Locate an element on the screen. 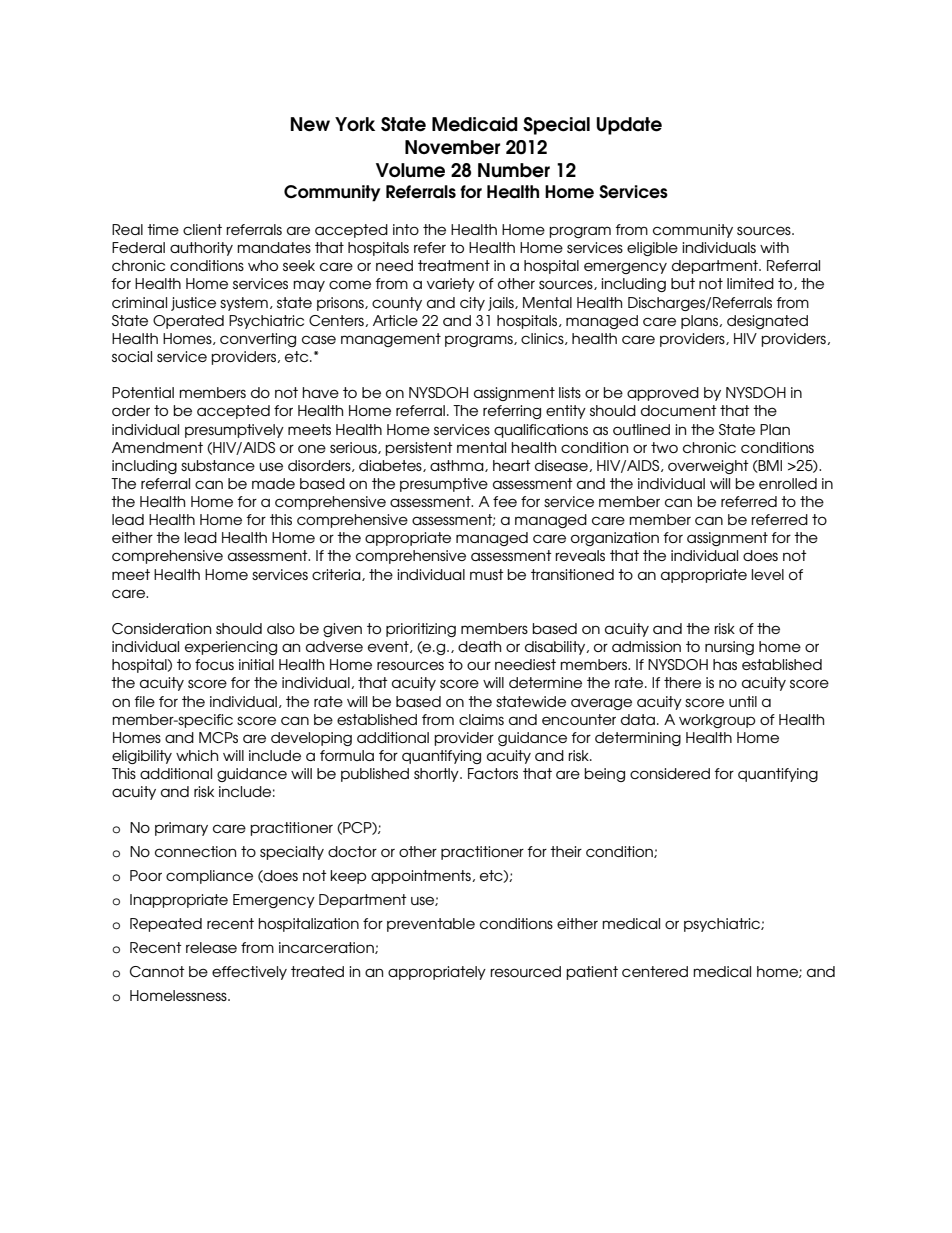  release is located at coordinates (211, 947).
